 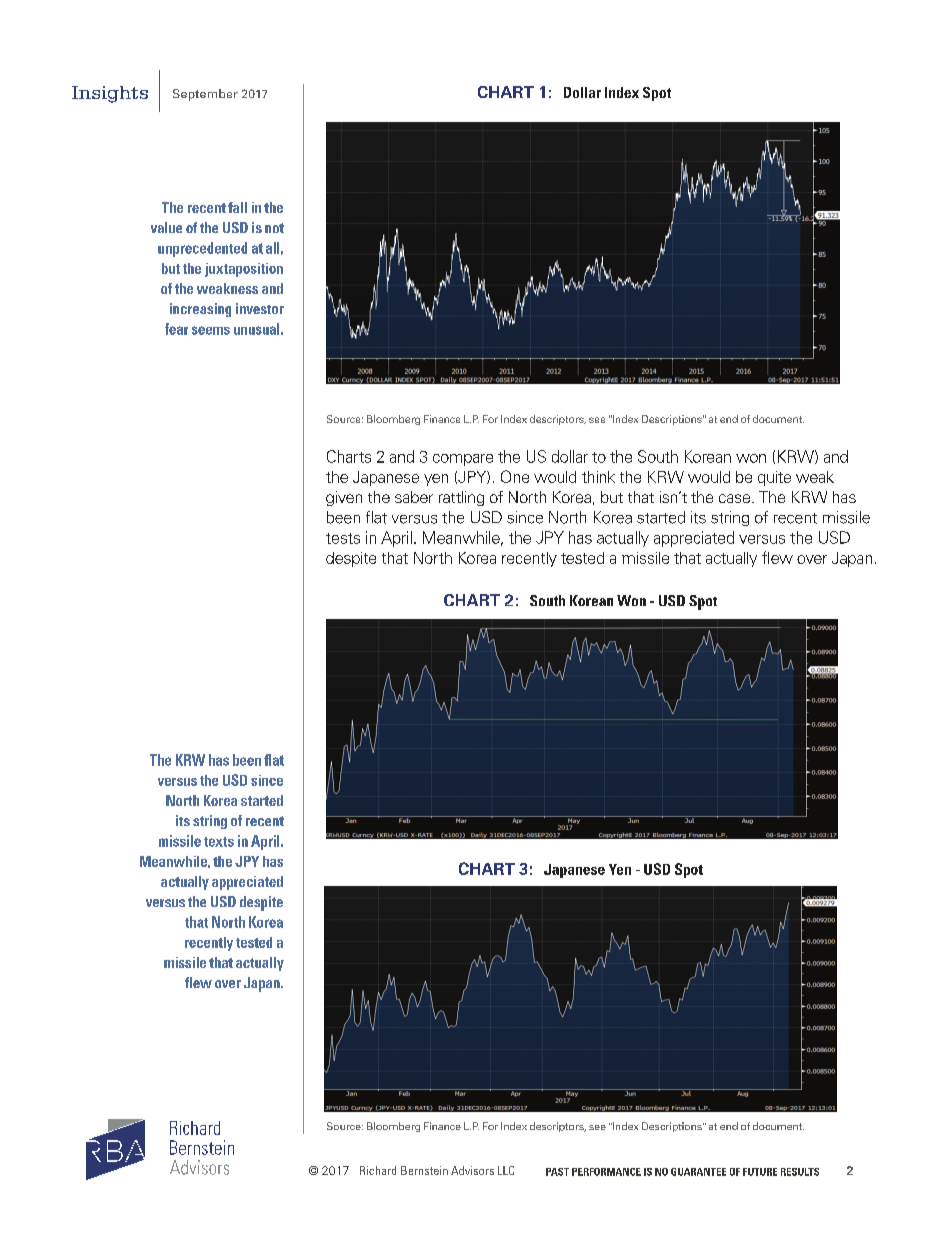 What do you see at coordinates (205, 95) in the image?
I see `September` at bounding box center [205, 95].
